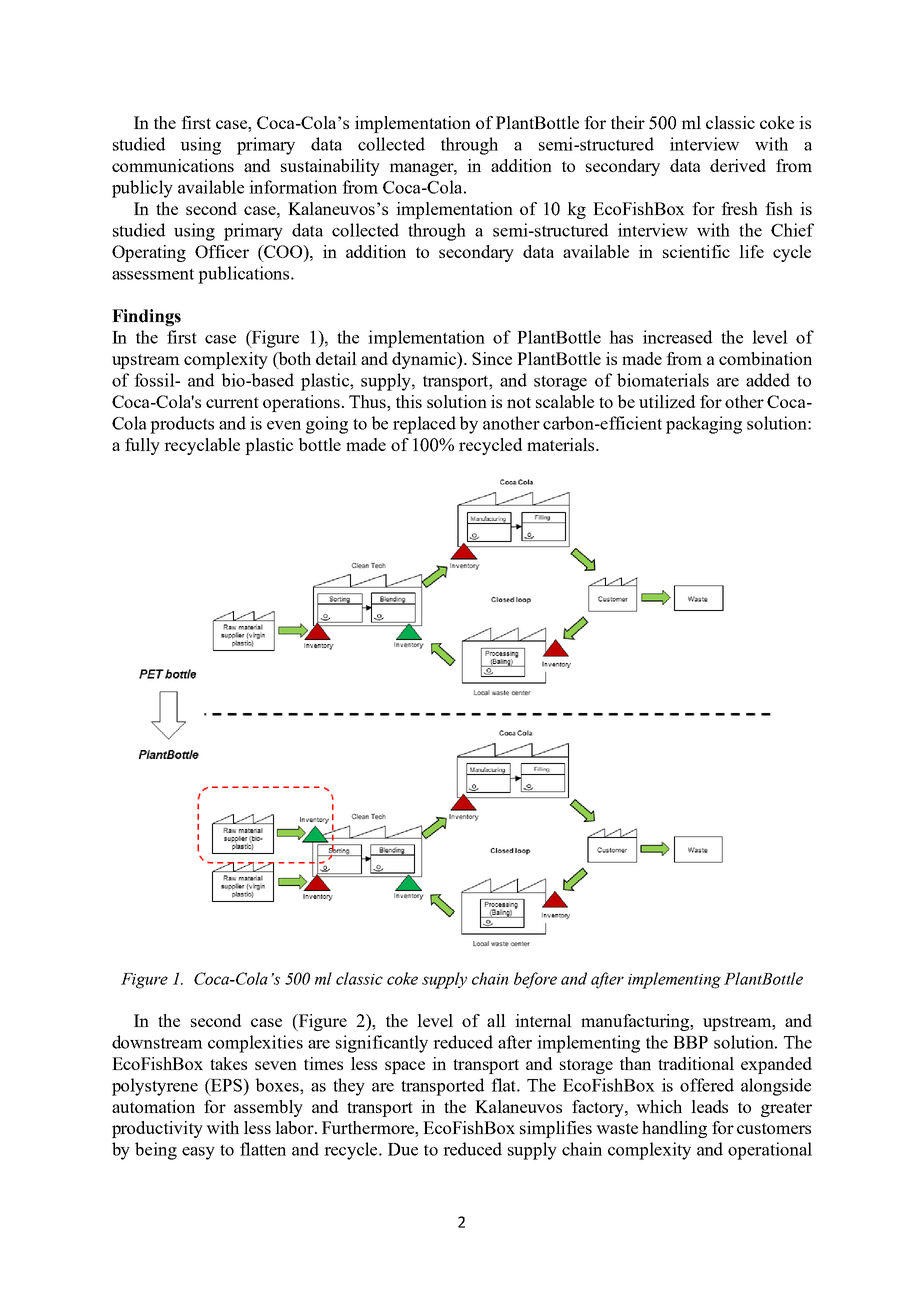 The image size is (924, 1308). I want to click on easy, so click(198, 1153).
